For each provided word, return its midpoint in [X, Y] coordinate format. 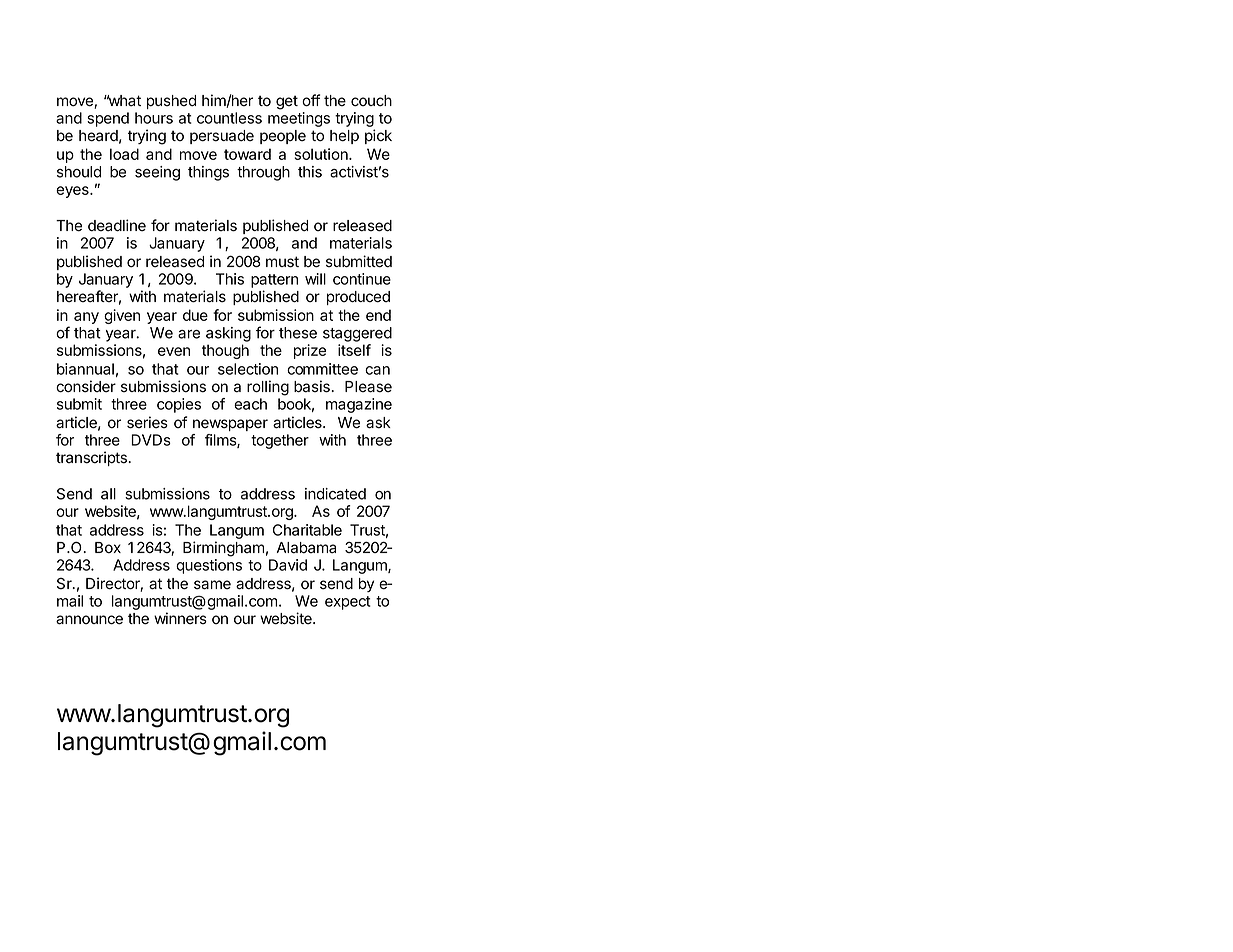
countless [229, 118]
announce [89, 620]
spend [108, 119]
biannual [85, 369]
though [225, 351]
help [344, 137]
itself [354, 350]
